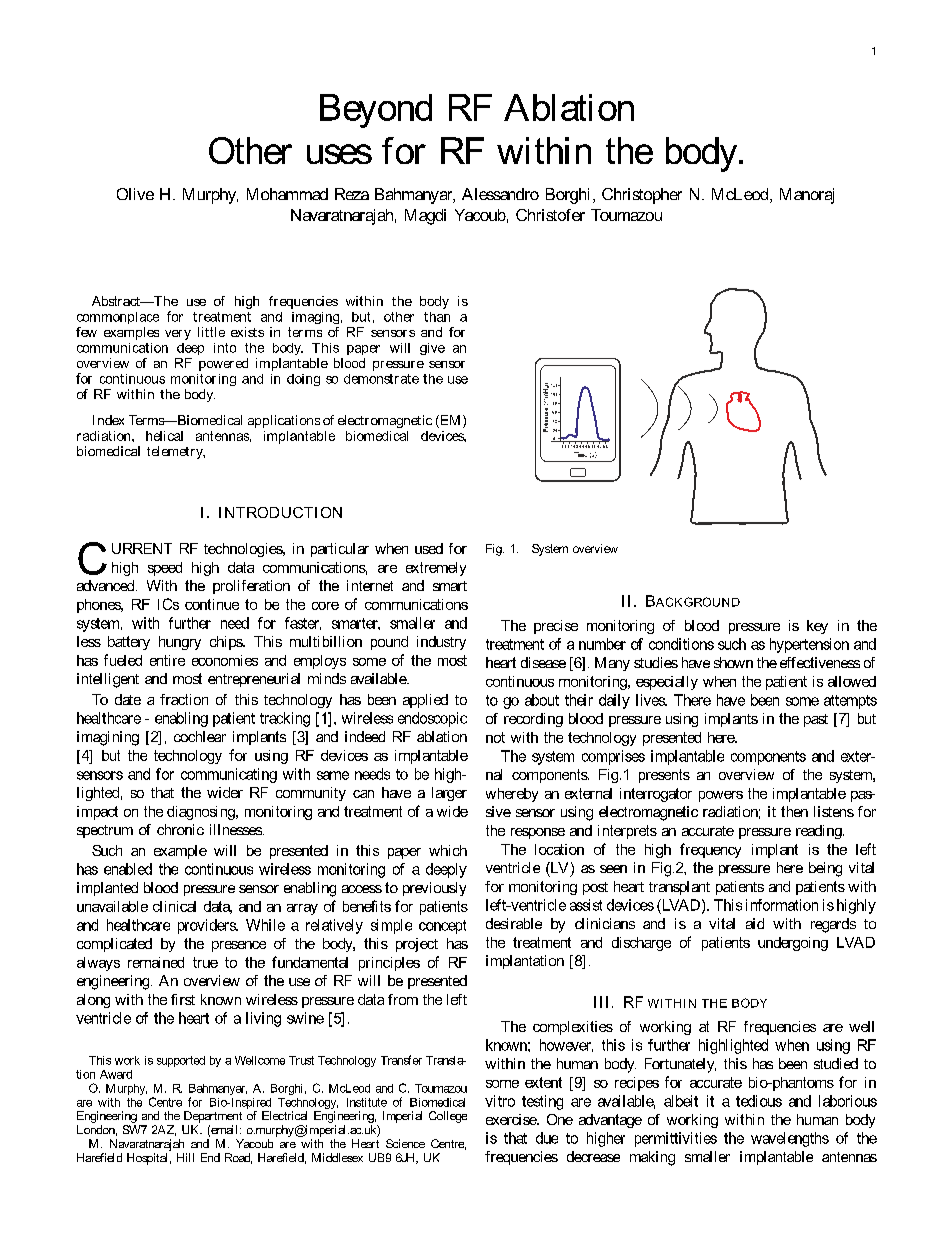 This document has height=1233, width=952. I want to click on Mohammad, so click(287, 194).
